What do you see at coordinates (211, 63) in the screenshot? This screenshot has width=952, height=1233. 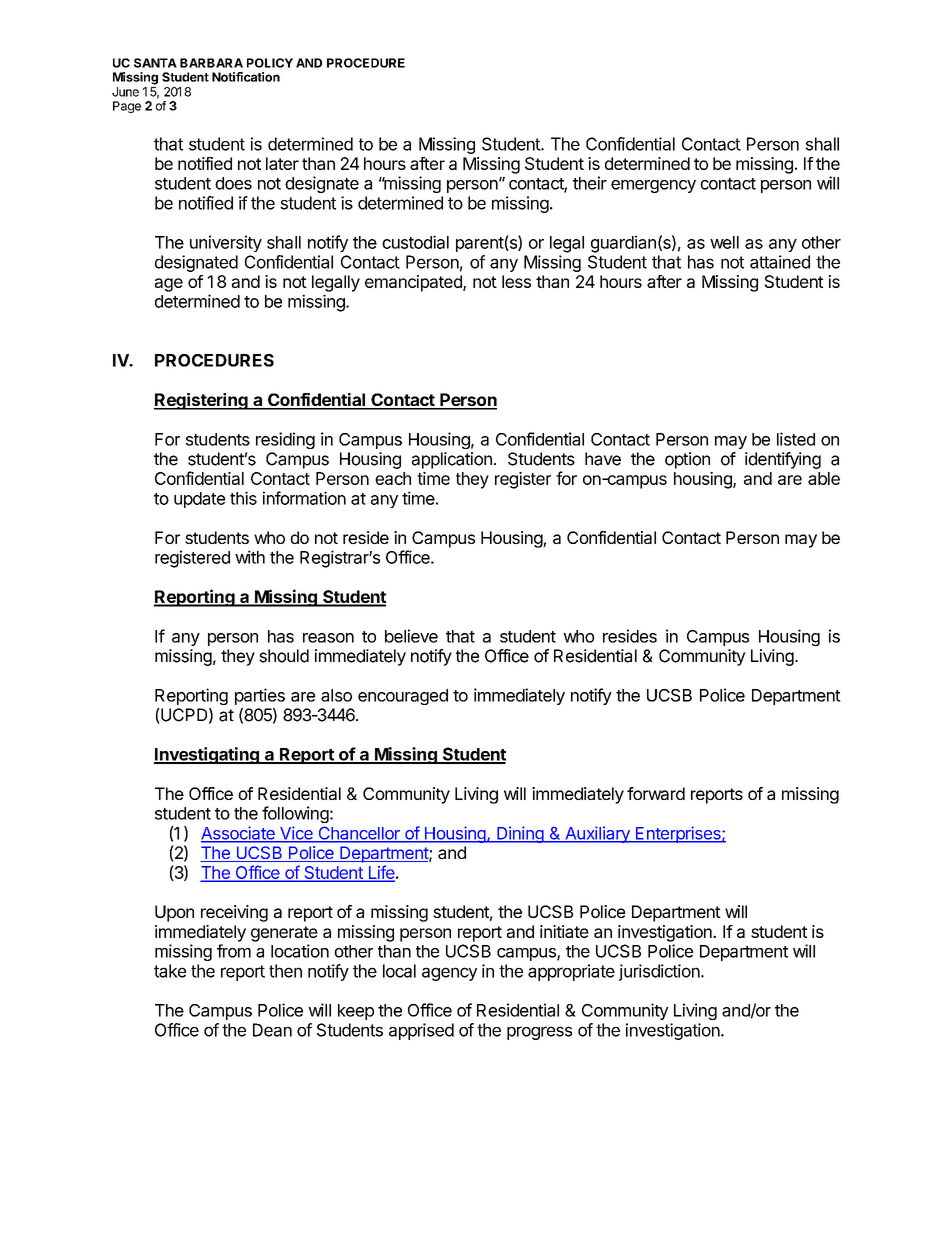 I see `BARBARA` at bounding box center [211, 63].
